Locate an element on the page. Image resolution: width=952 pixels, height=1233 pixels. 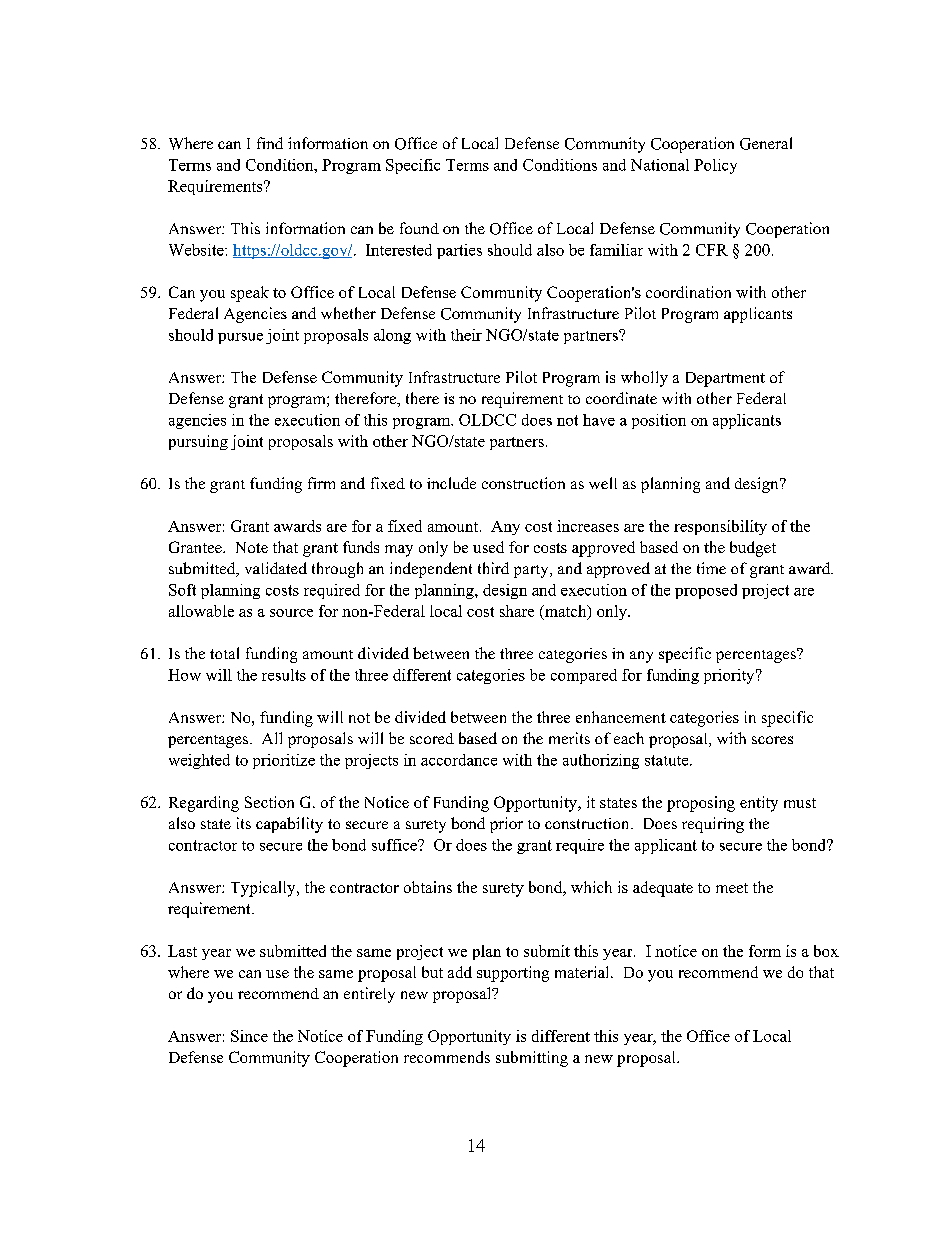
validated is located at coordinates (276, 568).
